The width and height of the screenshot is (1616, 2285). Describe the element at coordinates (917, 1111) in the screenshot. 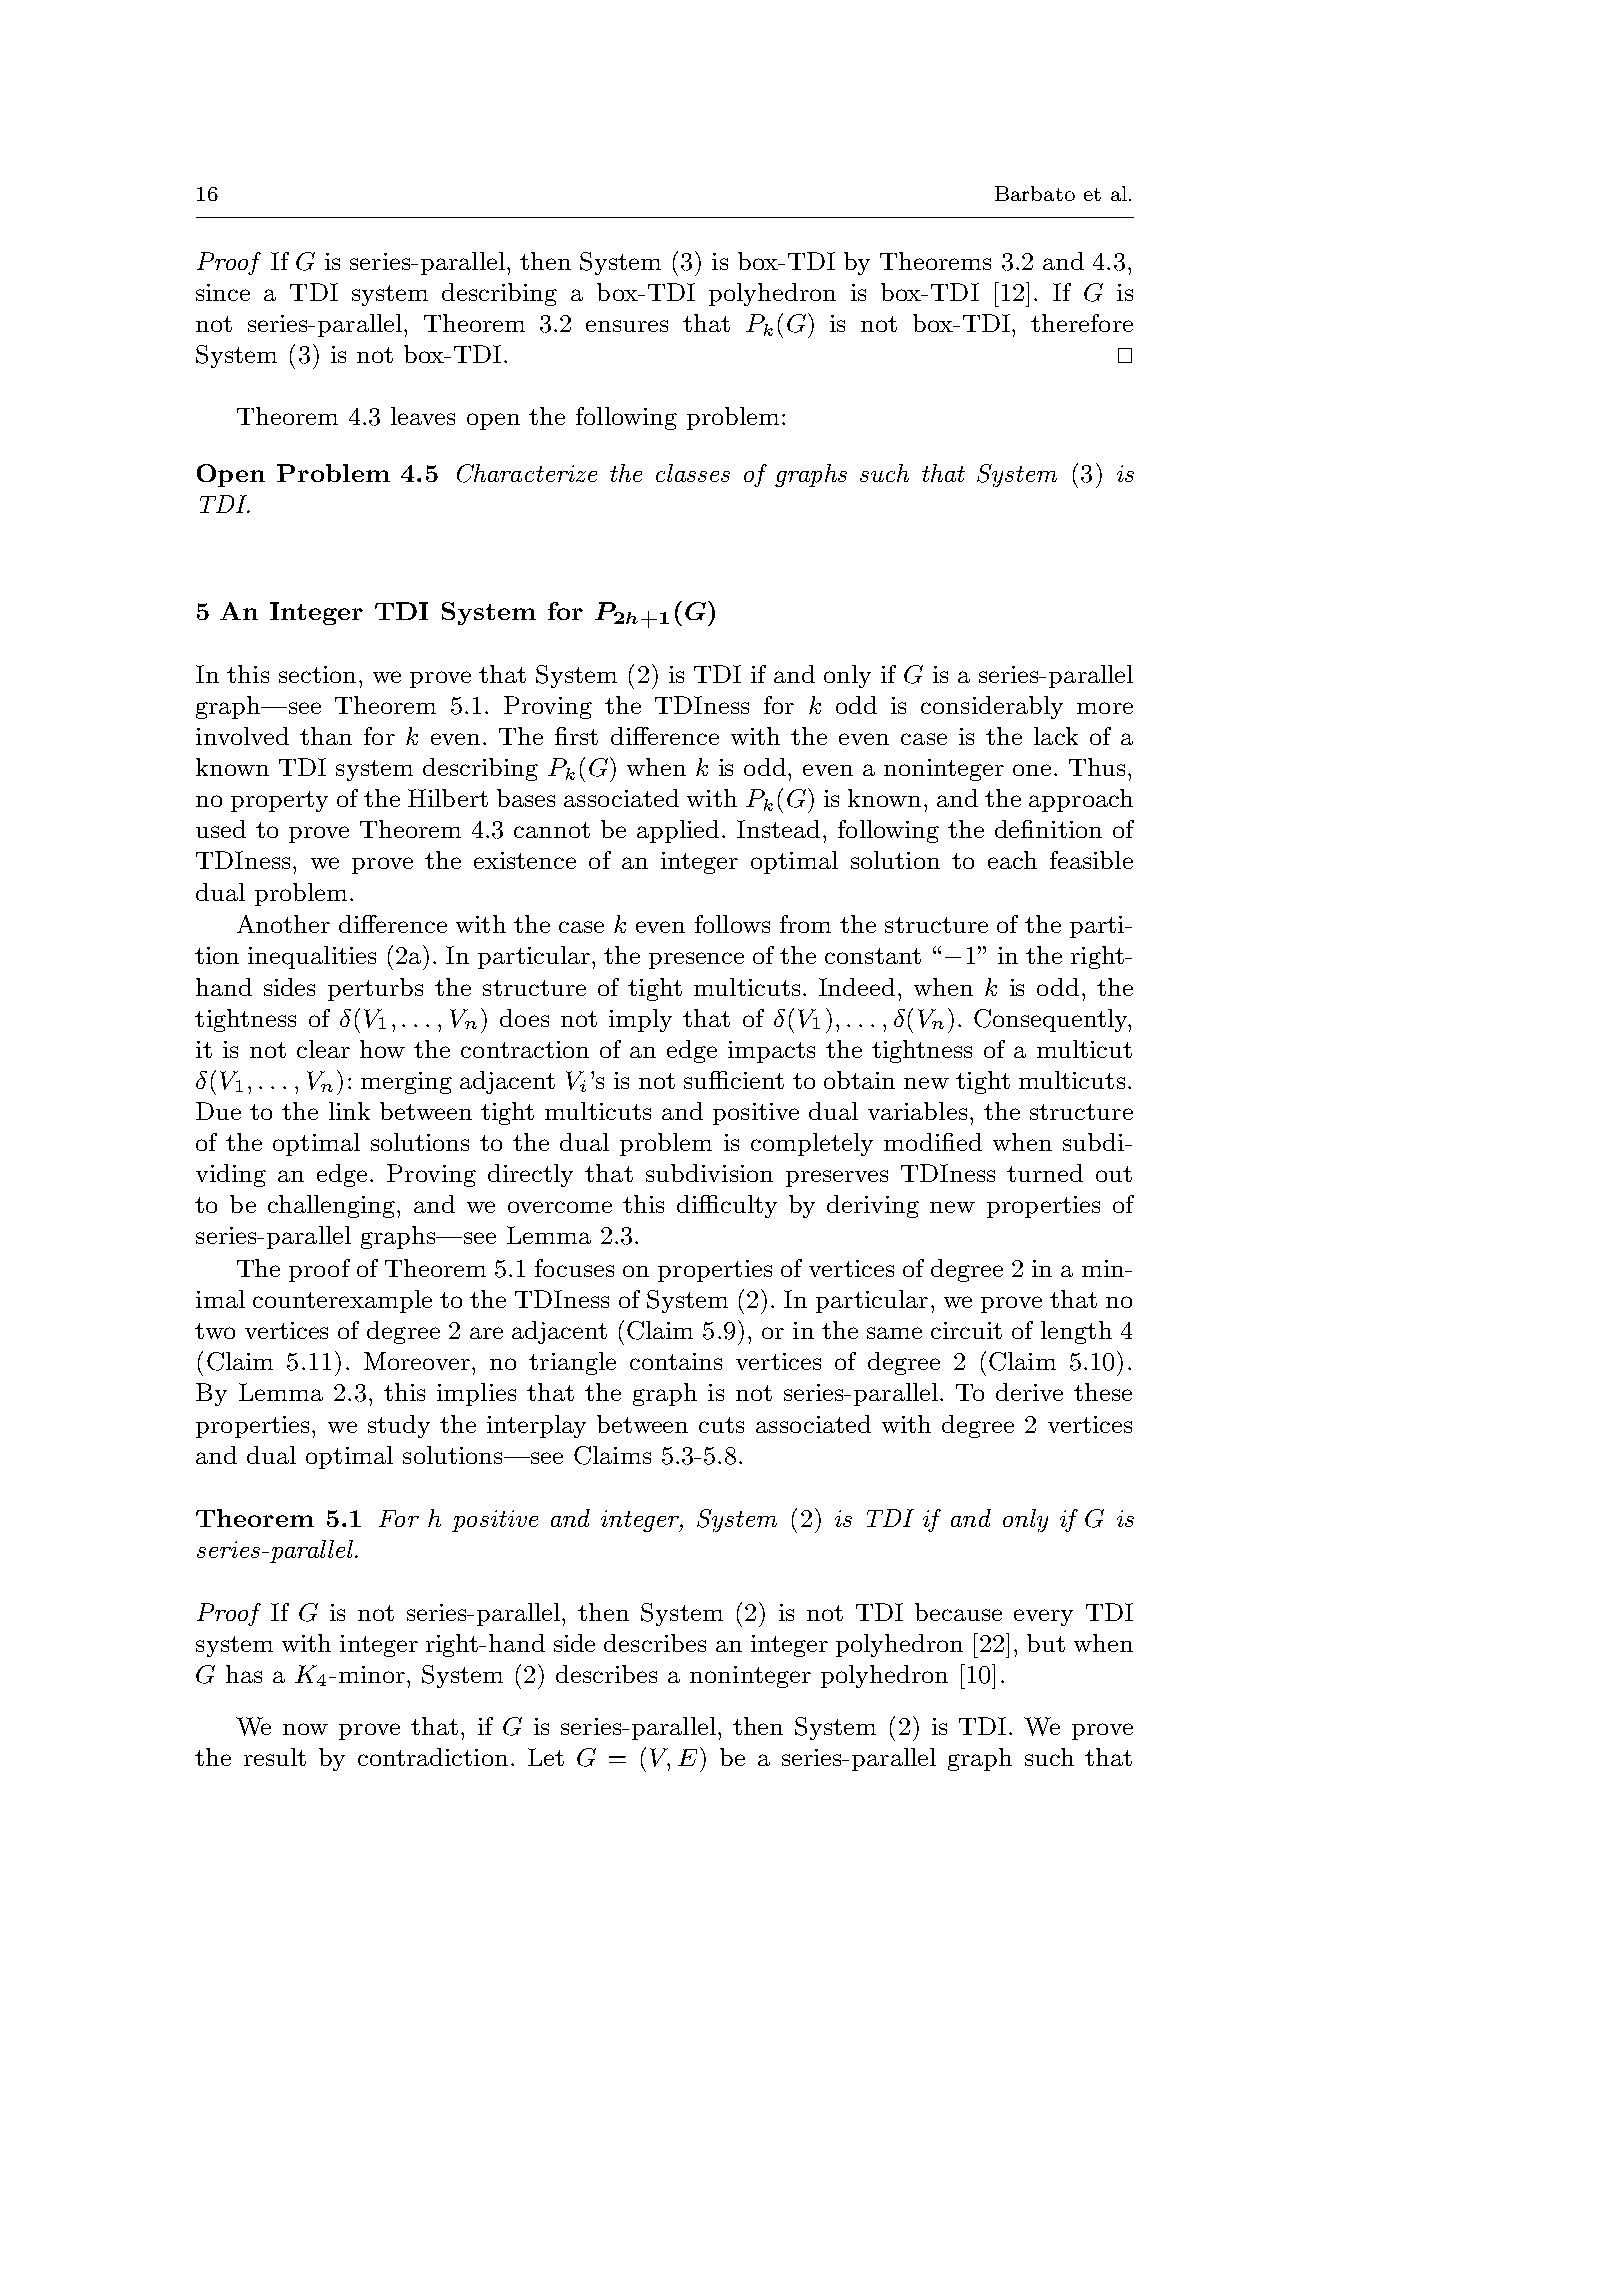

I see `variables` at that location.
